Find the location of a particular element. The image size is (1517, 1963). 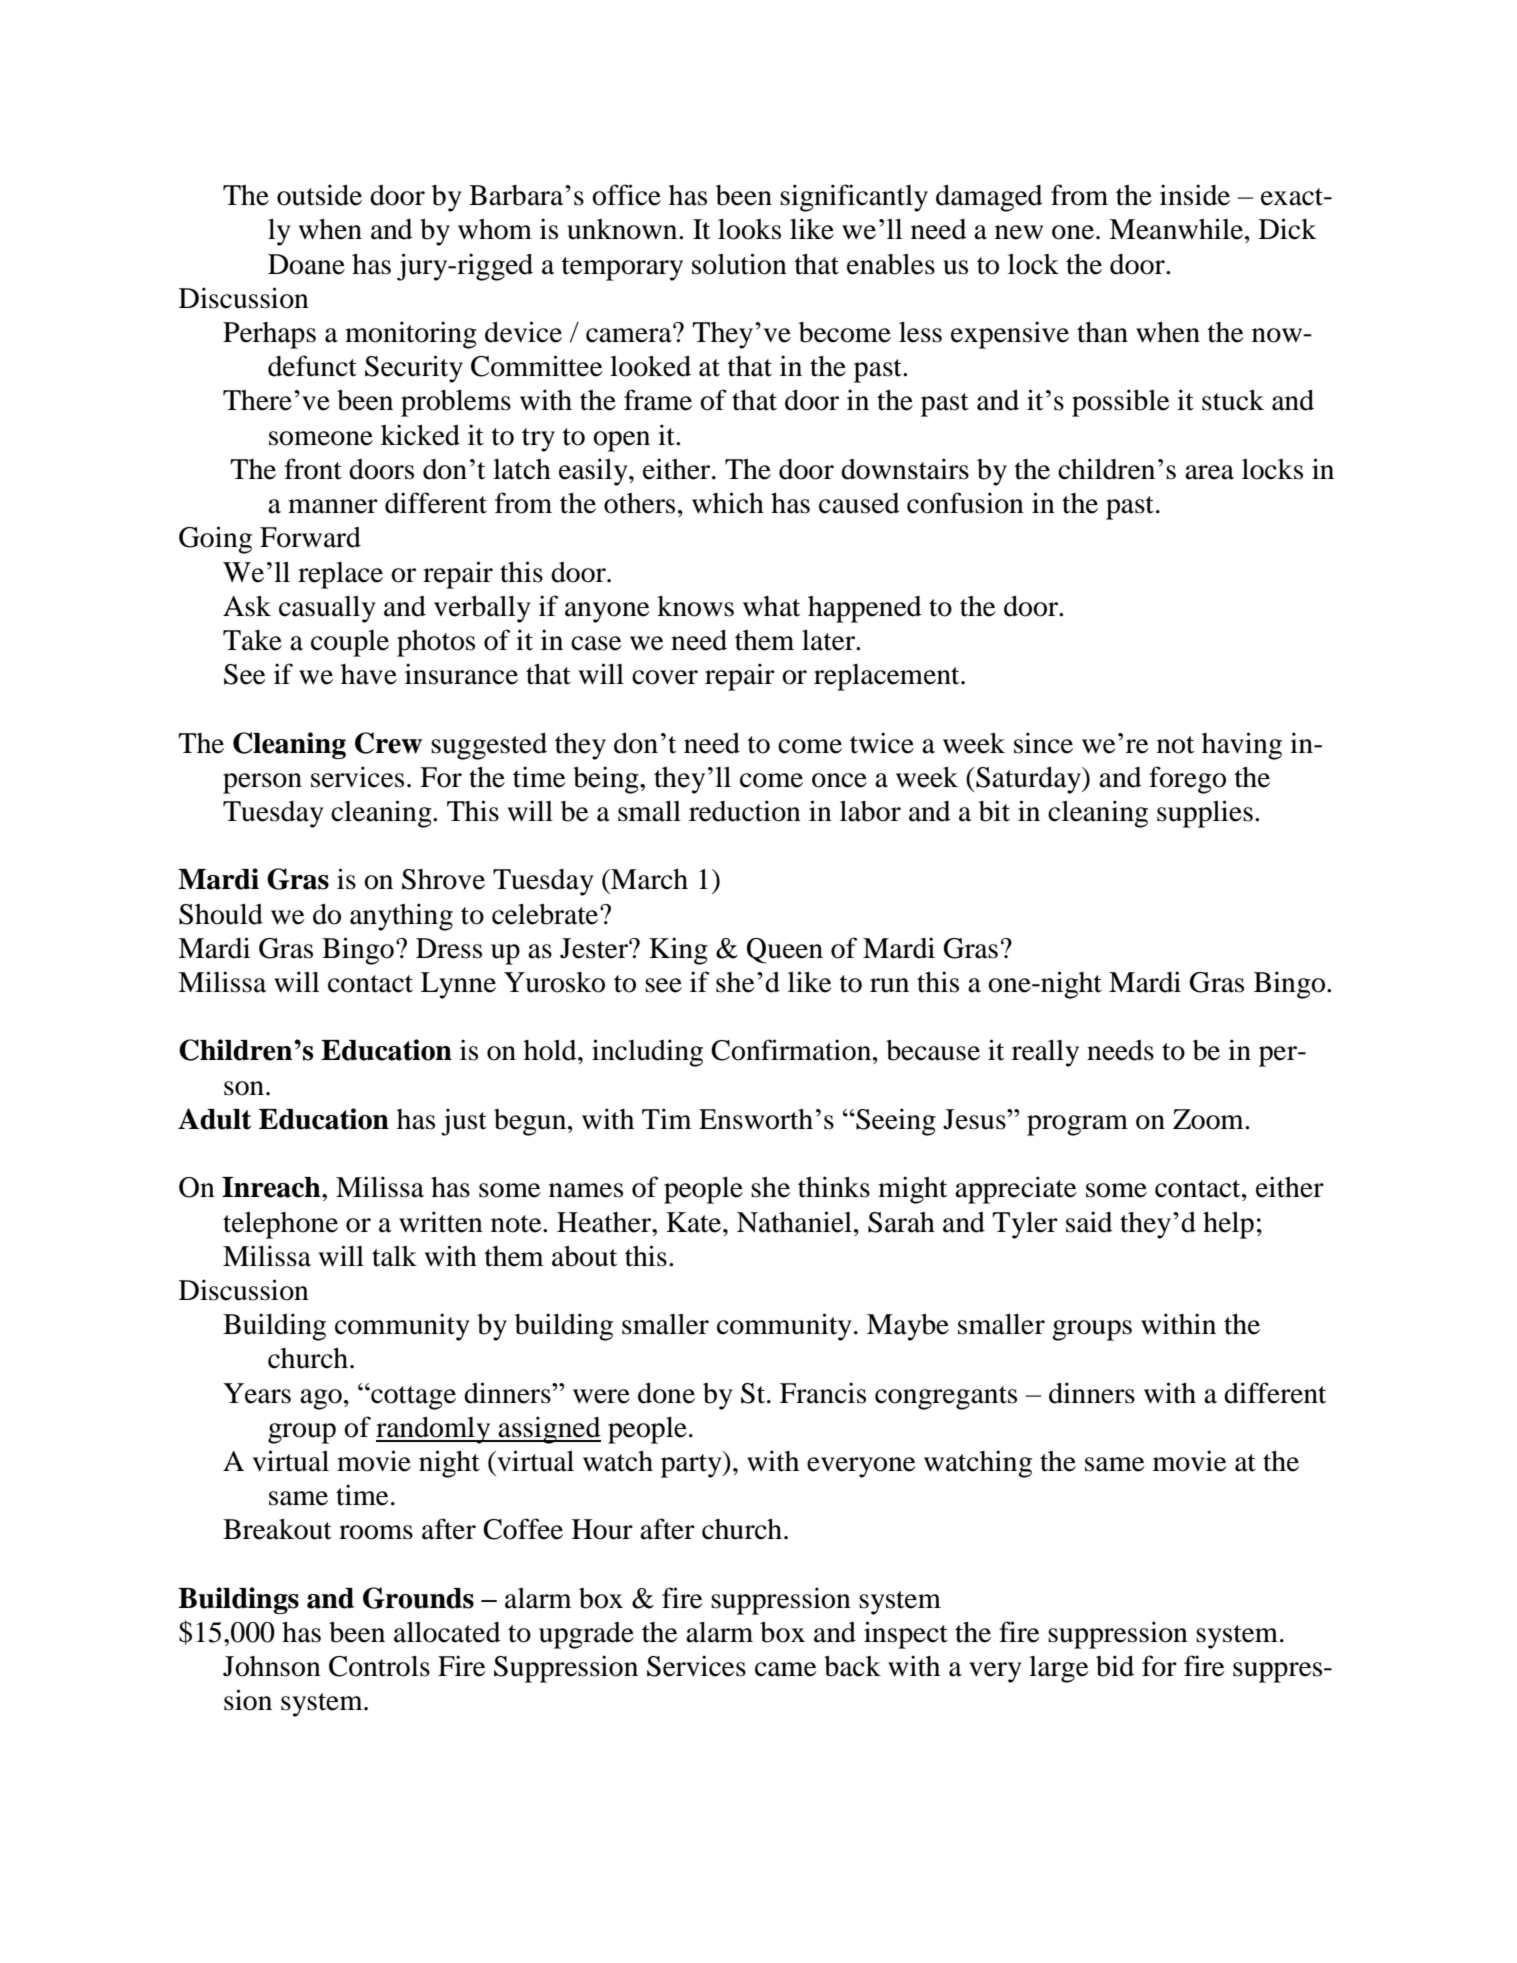

King is located at coordinates (678, 951).
